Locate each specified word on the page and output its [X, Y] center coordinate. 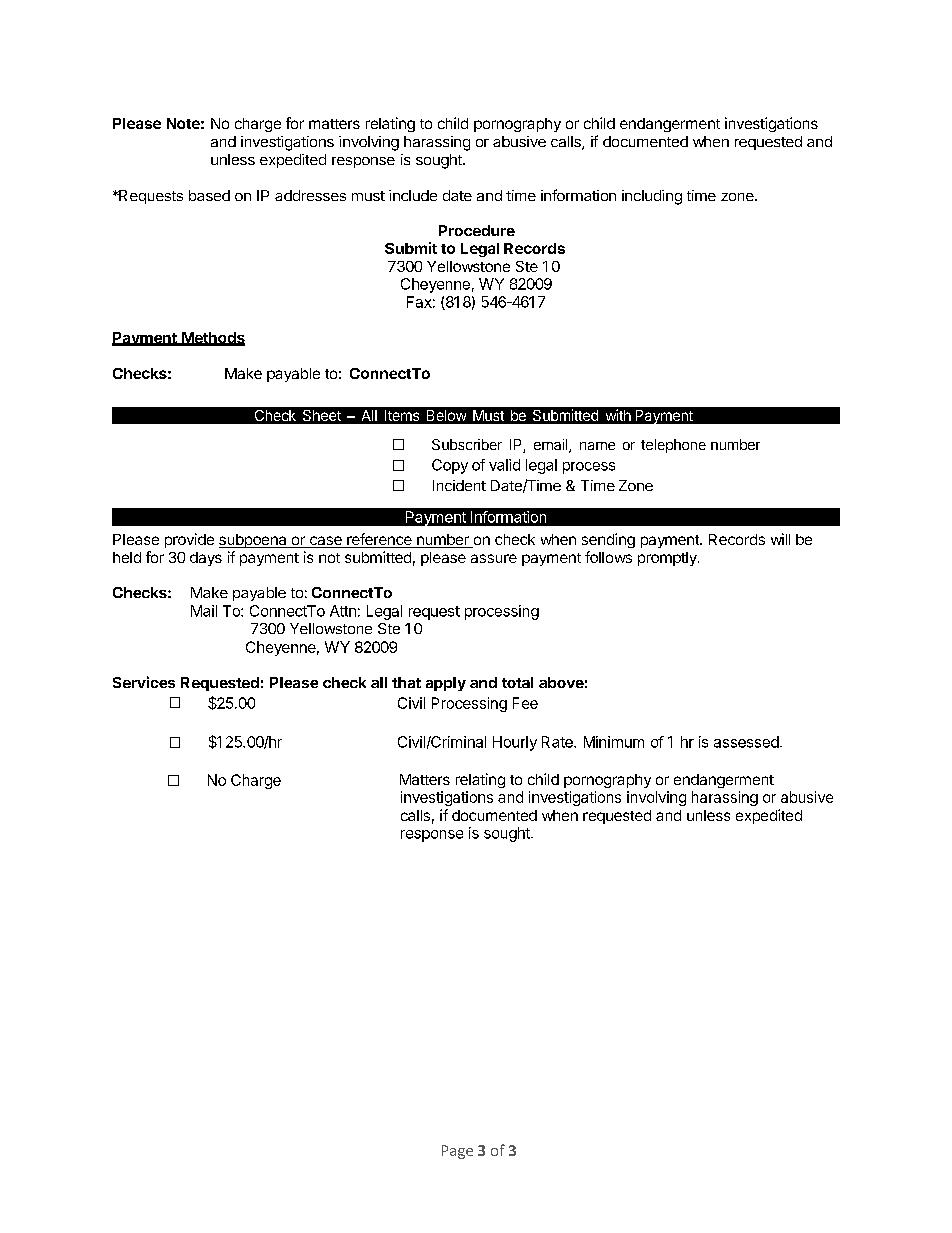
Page [457, 1152]
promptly [668, 559]
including [652, 197]
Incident [459, 485]
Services [144, 682]
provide [189, 540]
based [209, 195]
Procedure [477, 230]
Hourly [515, 743]
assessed [746, 742]
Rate [558, 742]
